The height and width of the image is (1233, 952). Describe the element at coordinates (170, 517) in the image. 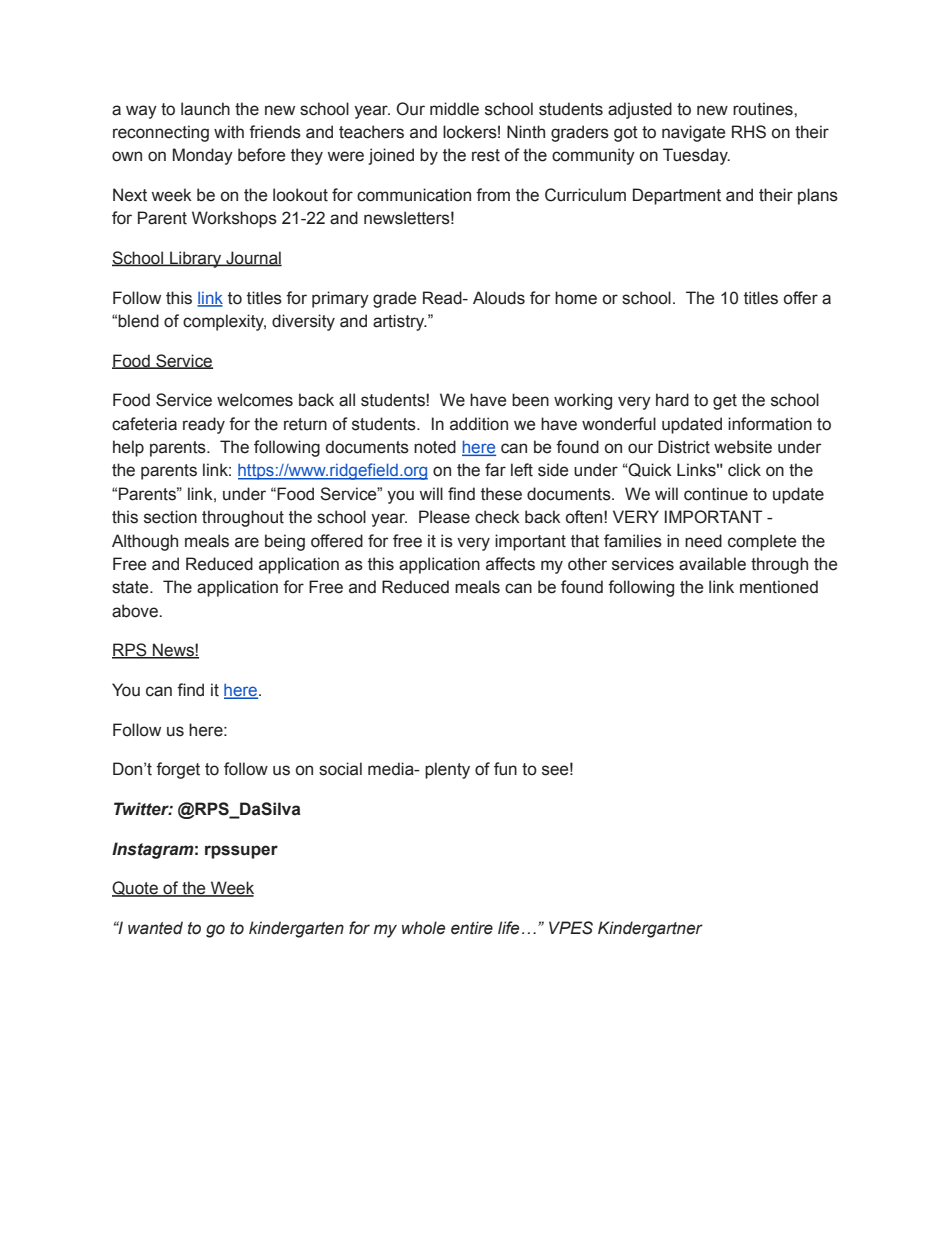

I see `section` at that location.
